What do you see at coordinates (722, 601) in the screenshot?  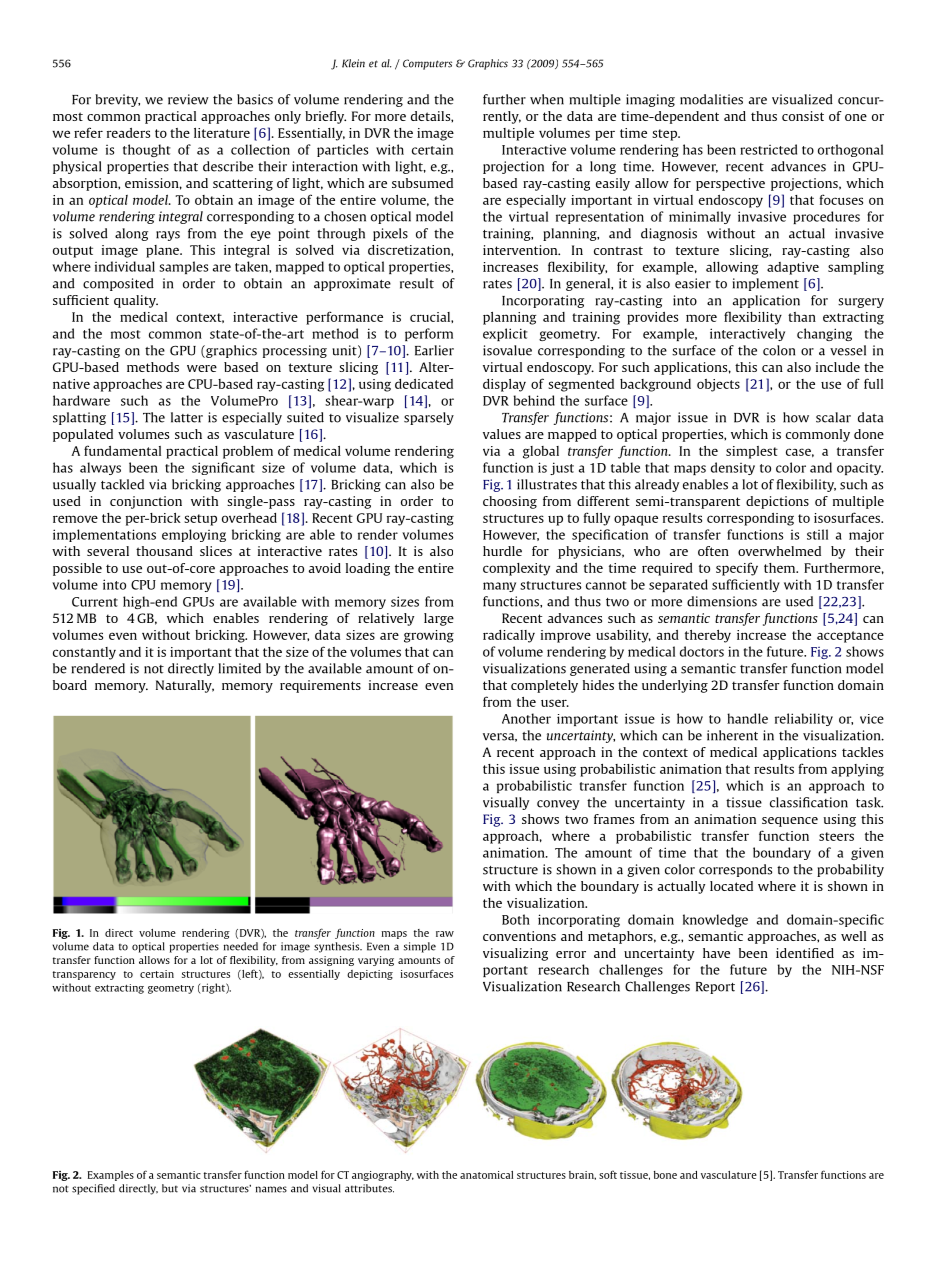 I see `dimensions` at bounding box center [722, 601].
